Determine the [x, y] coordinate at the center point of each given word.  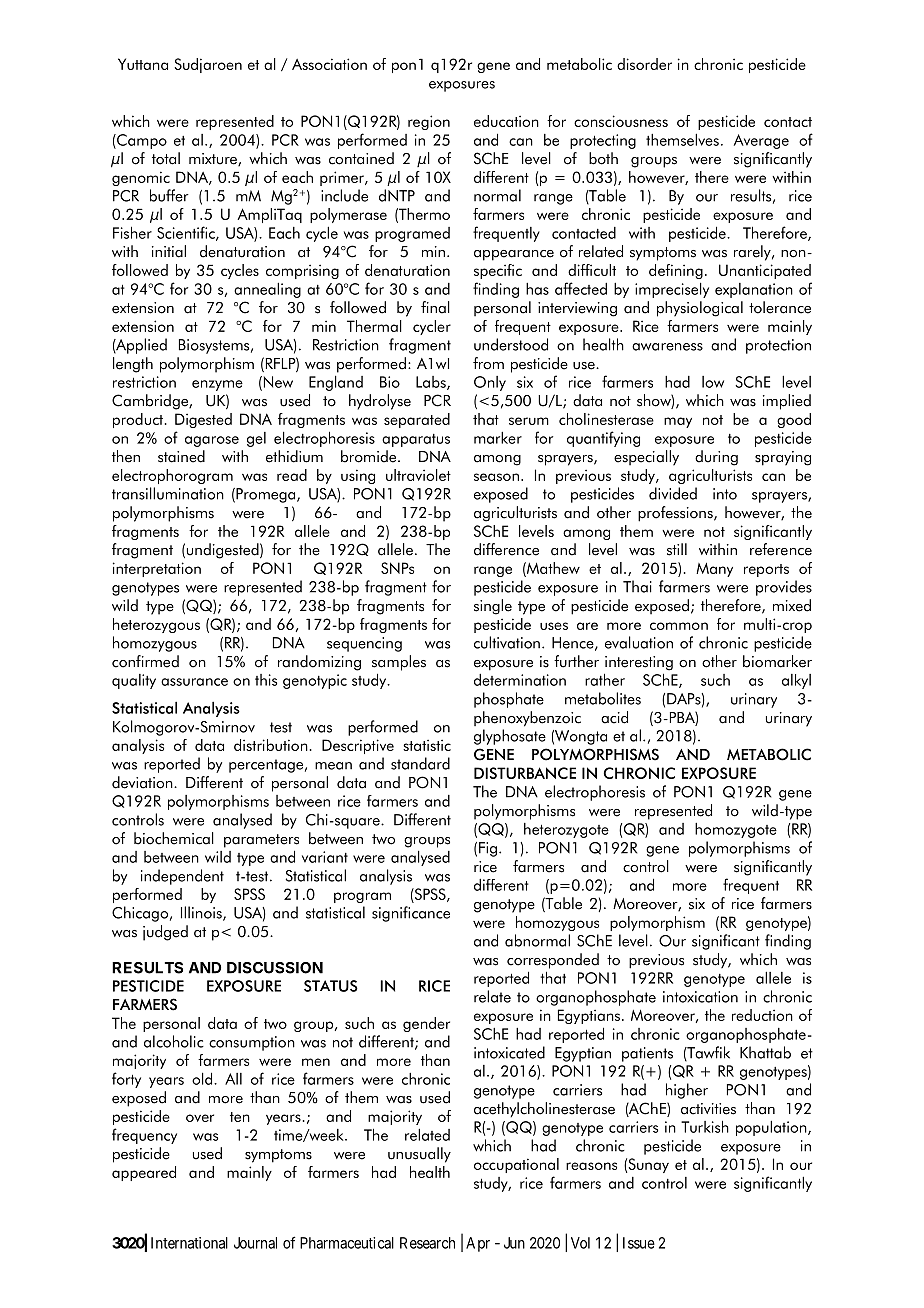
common [679, 626]
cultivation [507, 642]
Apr [478, 1244]
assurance [194, 682]
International [189, 1243]
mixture [214, 159]
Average [761, 141]
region [429, 122]
